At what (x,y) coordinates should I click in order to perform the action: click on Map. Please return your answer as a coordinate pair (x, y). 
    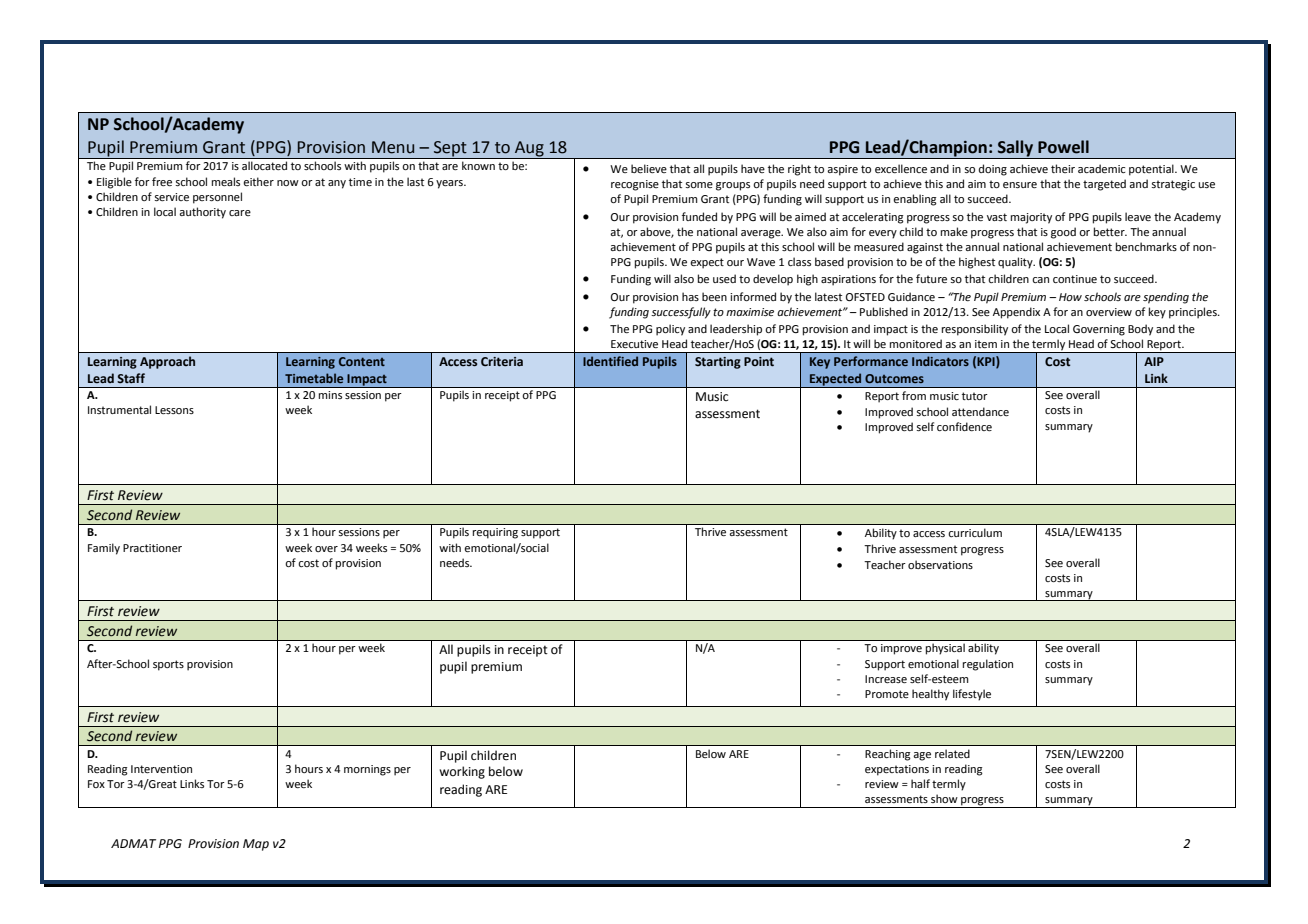
    Looking at the image, I should click on (256, 845).
